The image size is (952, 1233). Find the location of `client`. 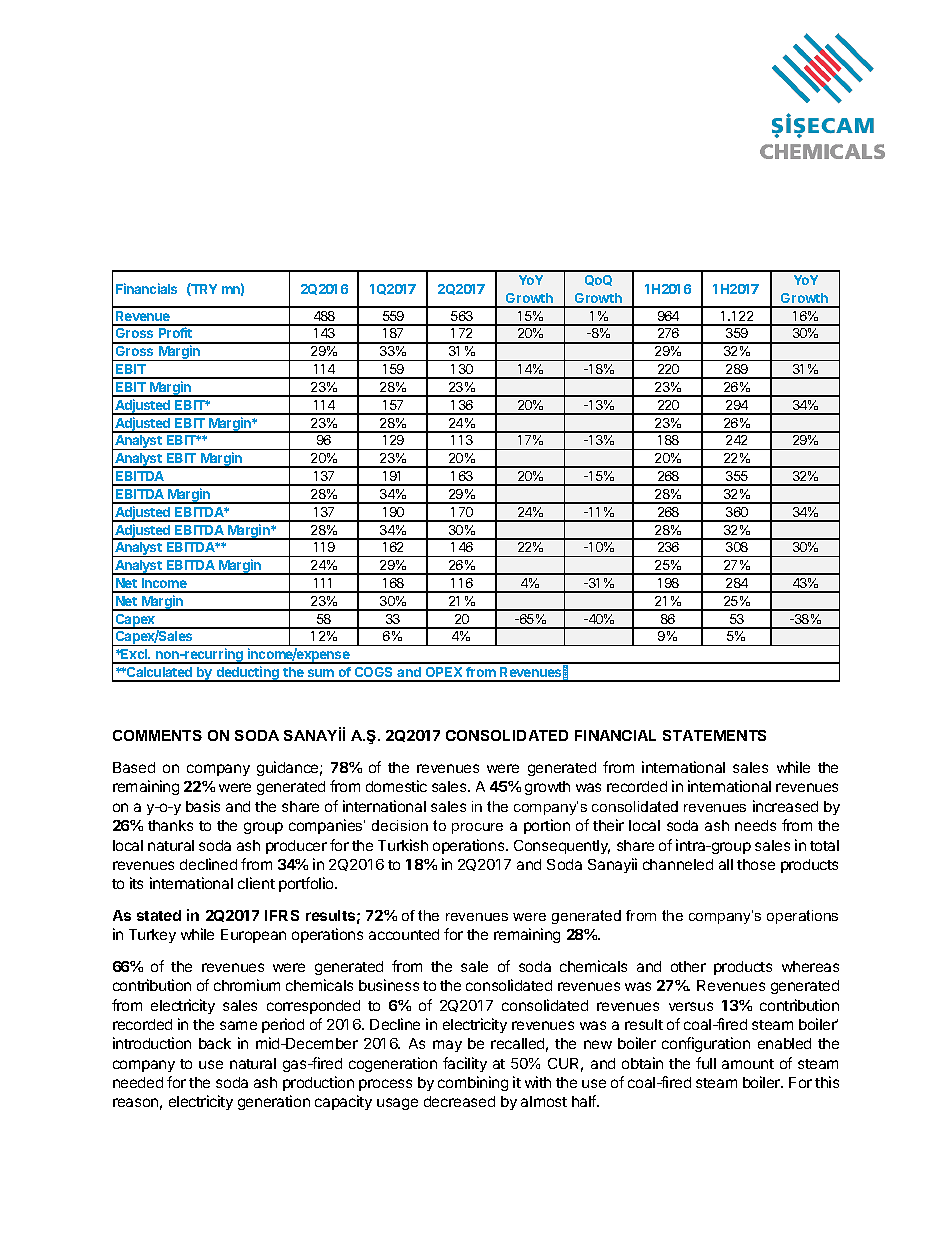

client is located at coordinates (256, 883).
